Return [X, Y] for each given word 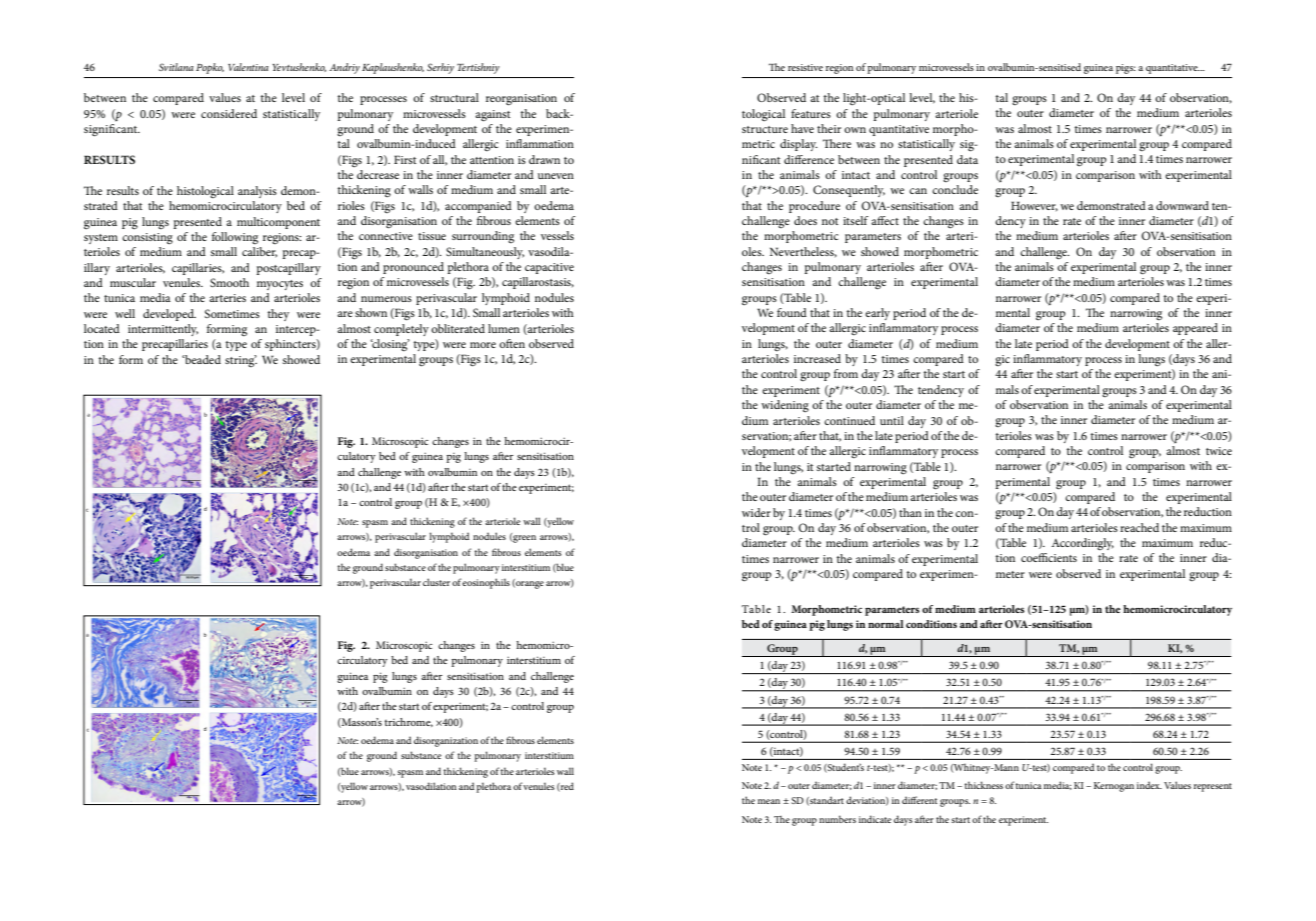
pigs [1126, 69]
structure [765, 129]
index [1149, 785]
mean [769, 801]
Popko [210, 68]
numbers [837, 819]
